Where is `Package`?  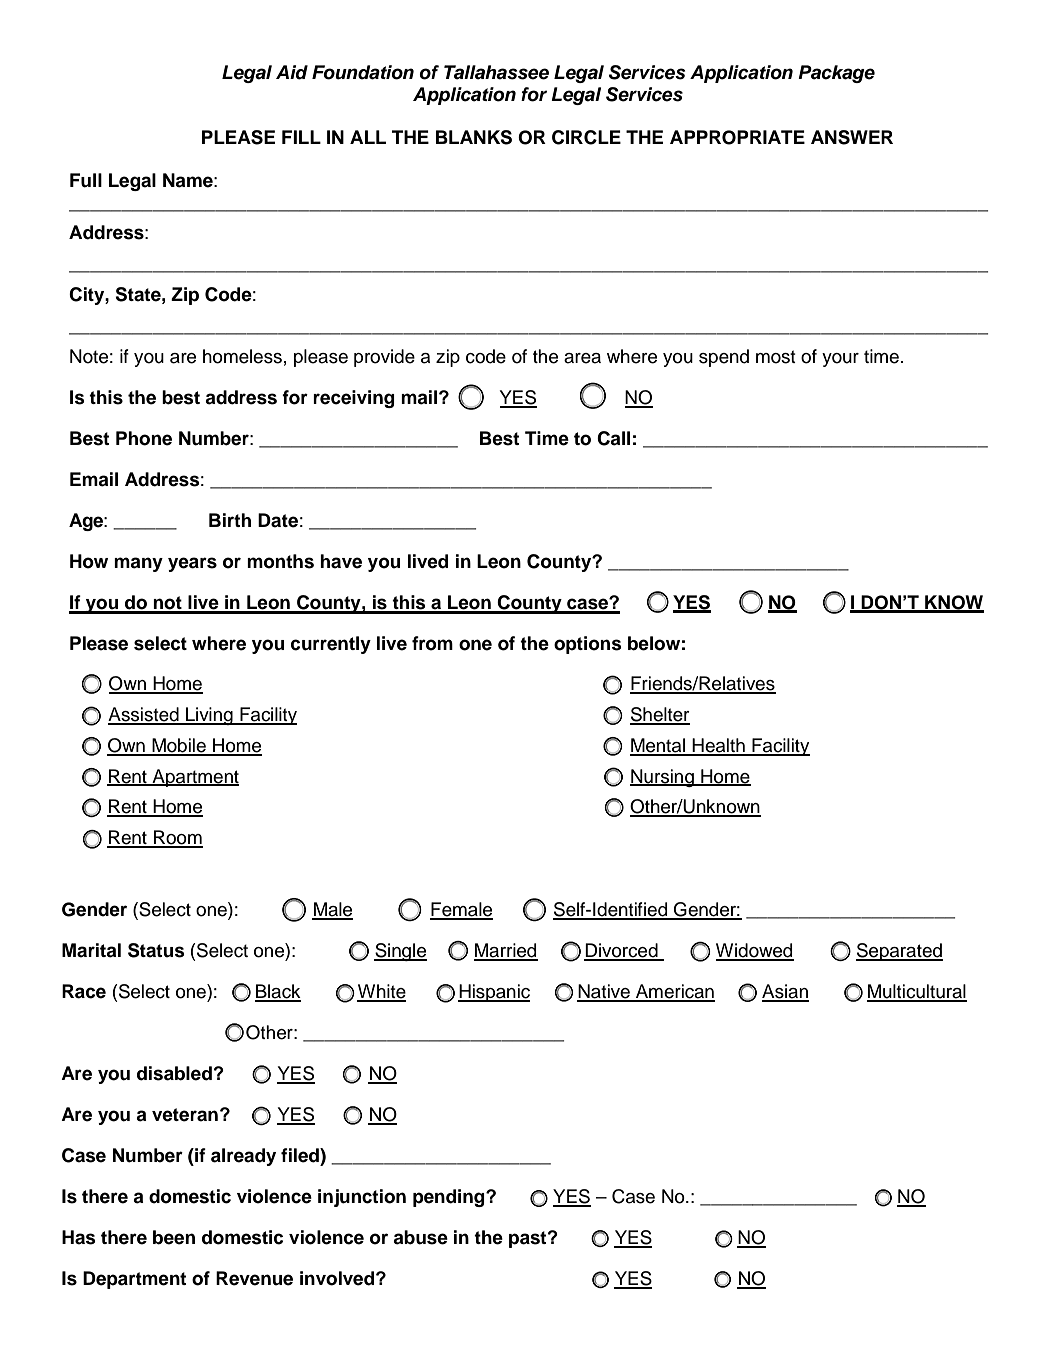 Package is located at coordinates (836, 74).
